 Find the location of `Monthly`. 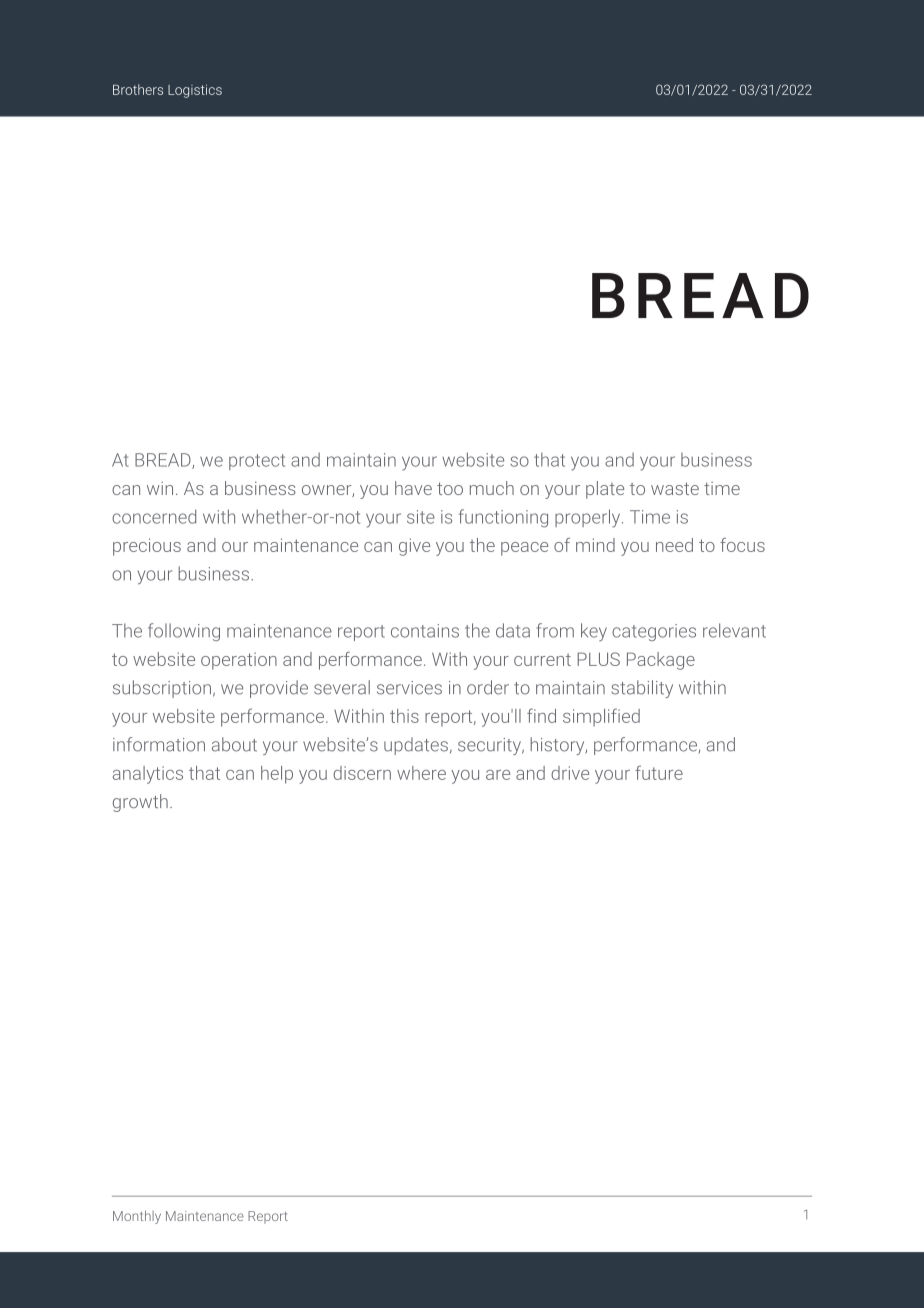

Monthly is located at coordinates (137, 1217).
